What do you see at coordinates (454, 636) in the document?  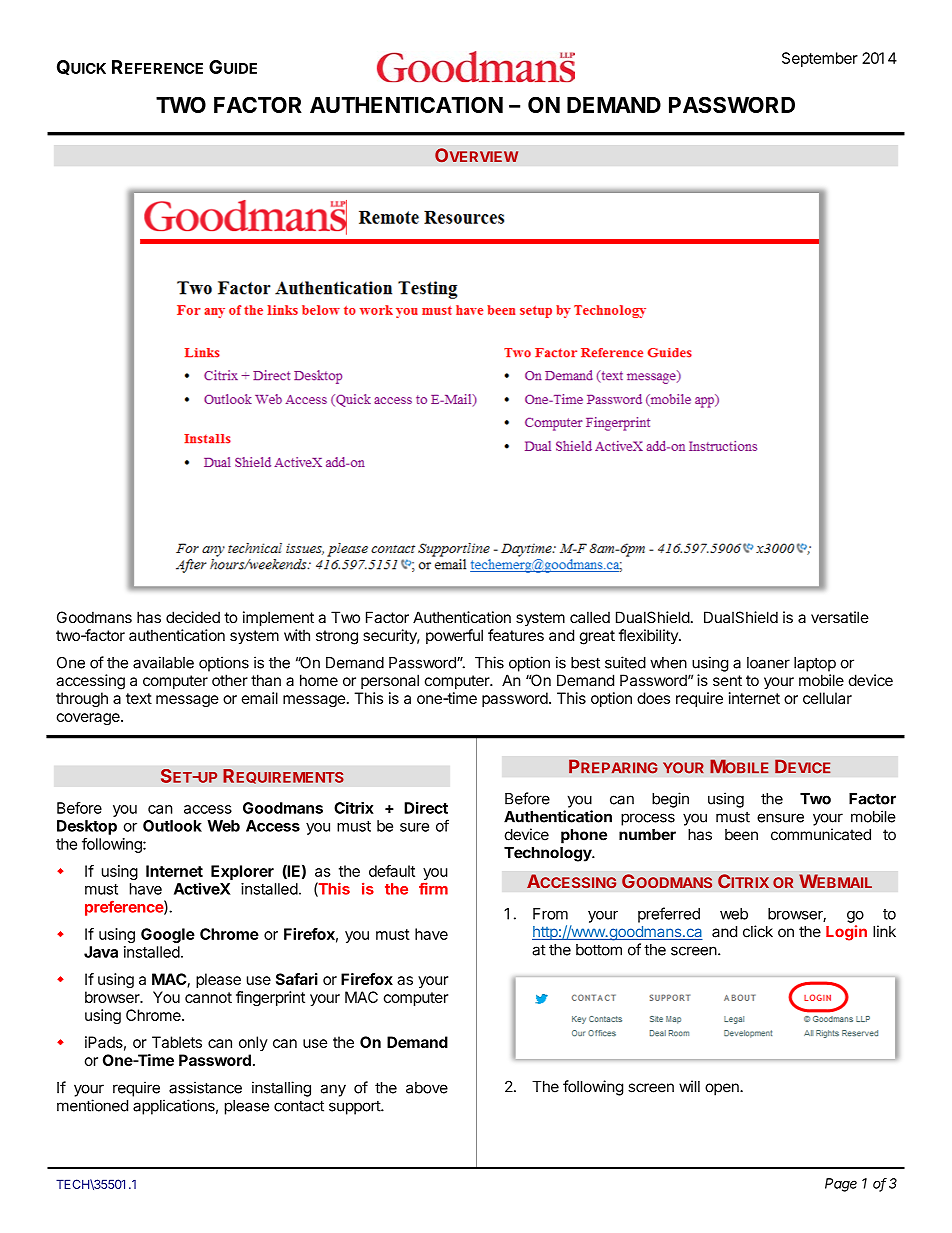 I see `powerful` at bounding box center [454, 636].
